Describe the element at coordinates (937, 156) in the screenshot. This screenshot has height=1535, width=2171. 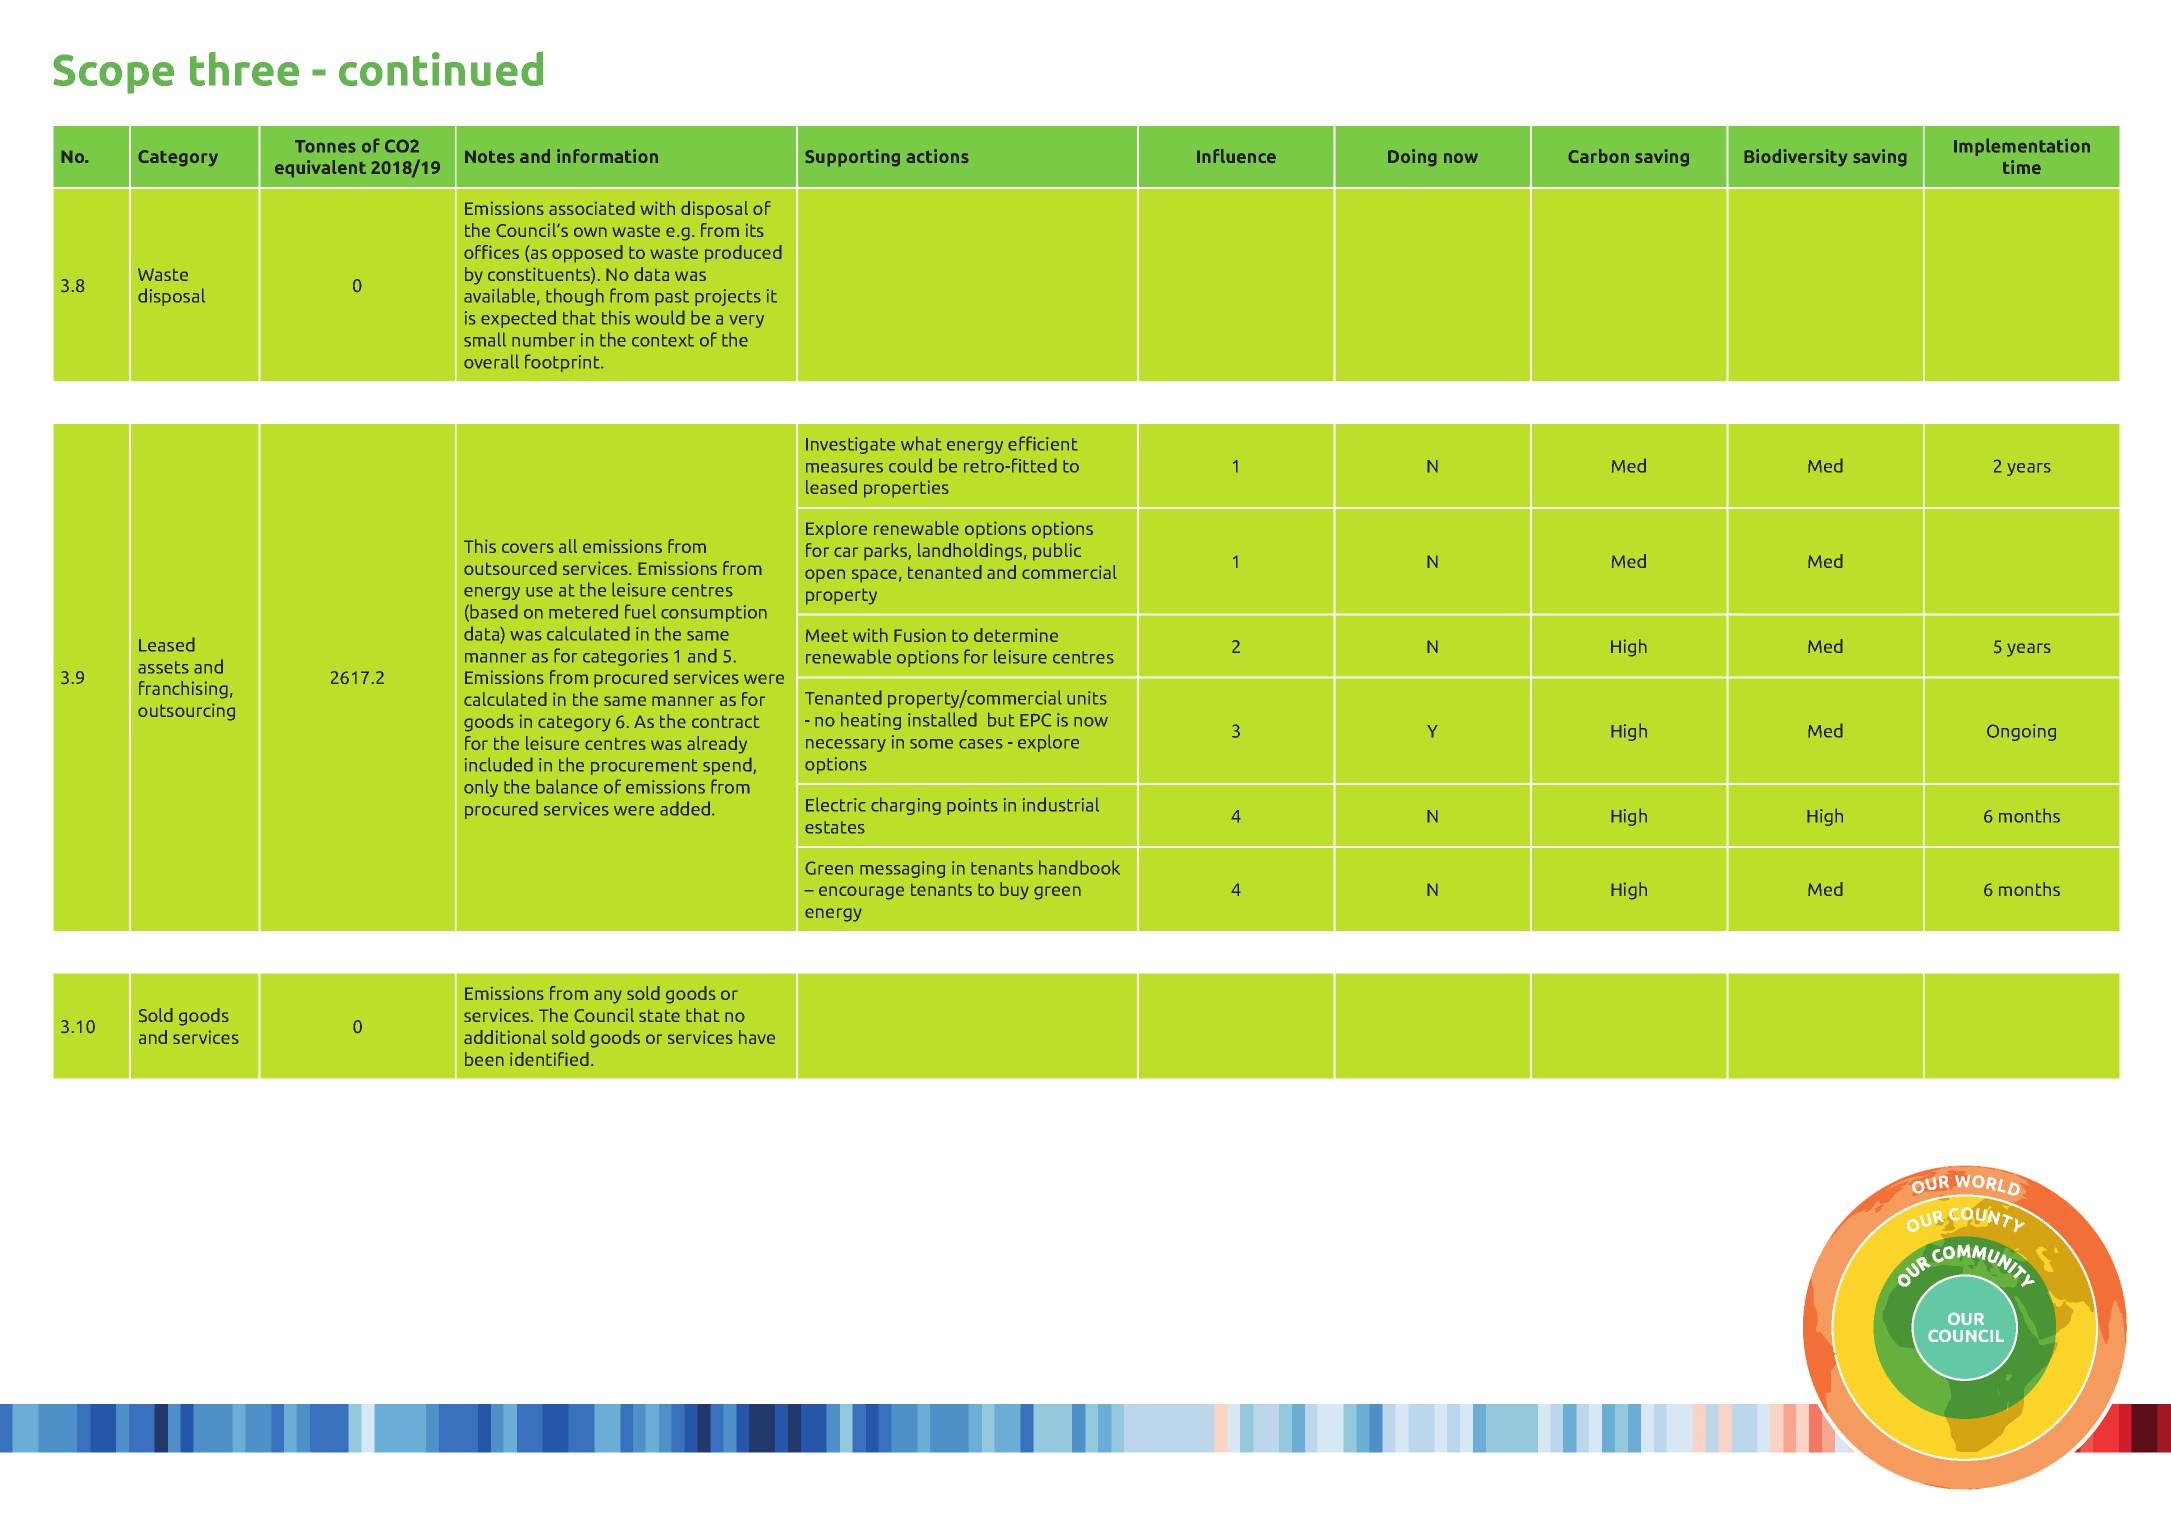
I see `actions` at that location.
